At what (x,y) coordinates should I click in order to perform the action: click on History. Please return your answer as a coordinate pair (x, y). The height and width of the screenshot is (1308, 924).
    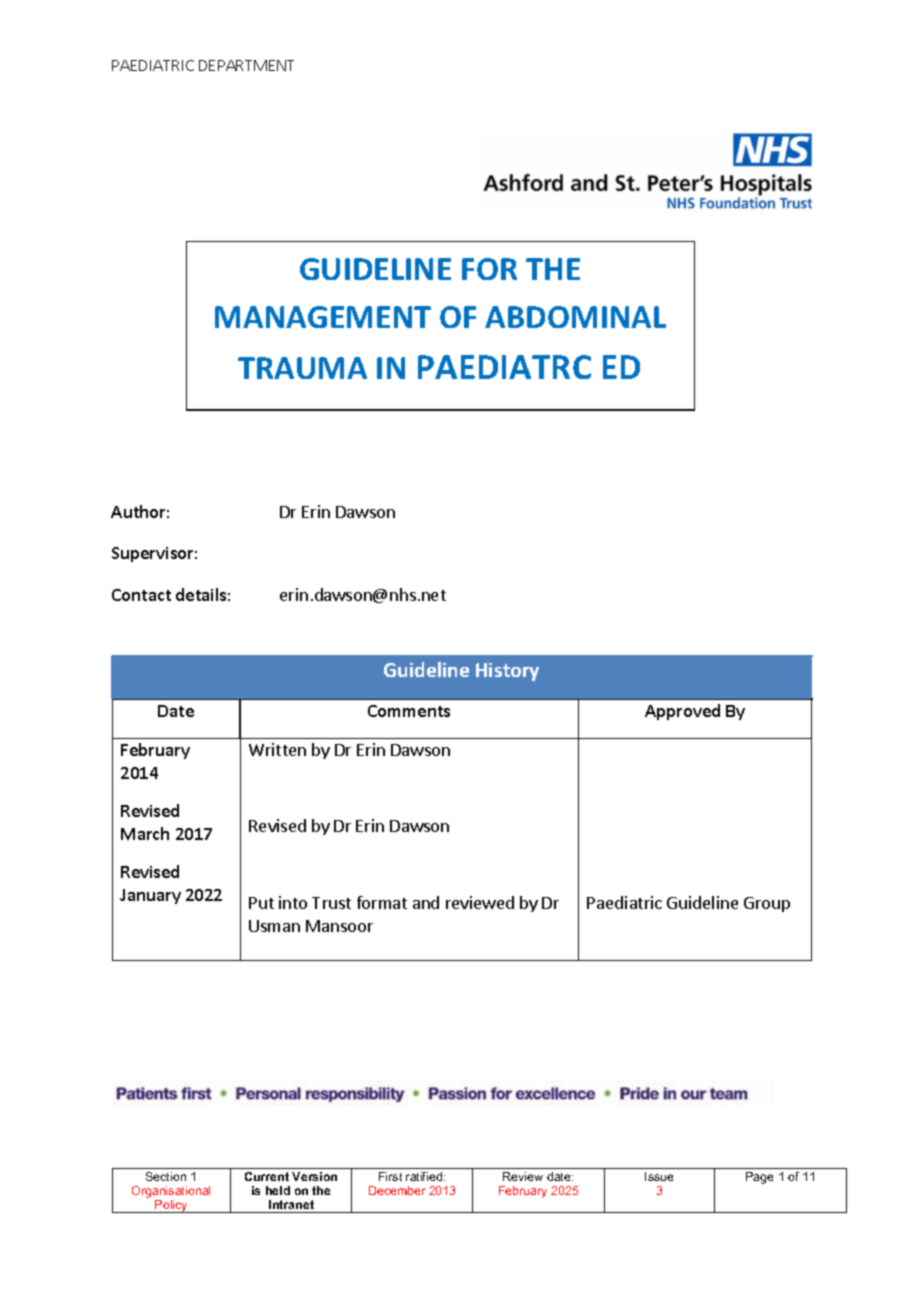
    Looking at the image, I should click on (507, 672).
